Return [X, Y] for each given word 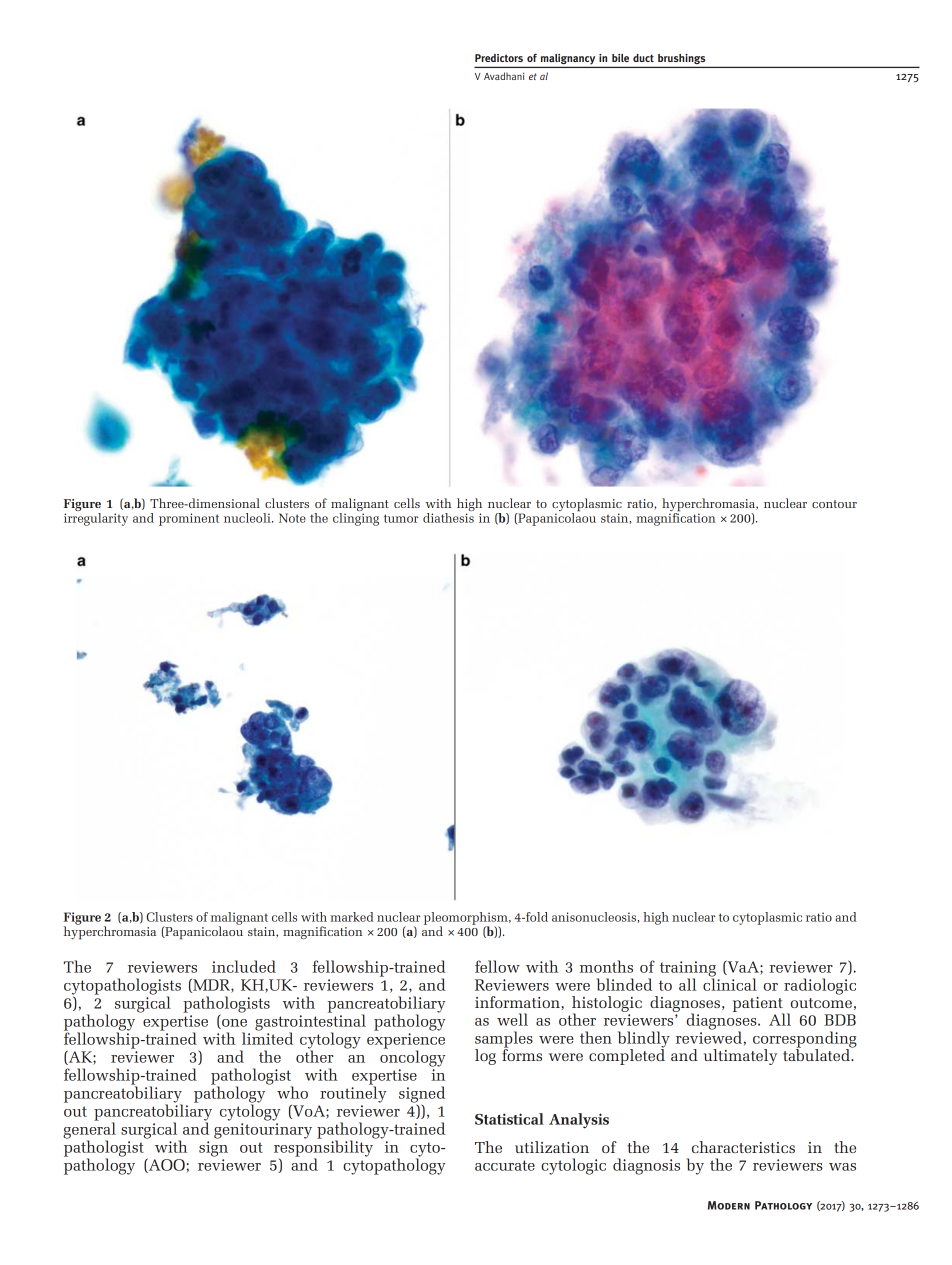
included [244, 966]
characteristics [743, 1147]
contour [834, 504]
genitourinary [263, 1131]
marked [352, 917]
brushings [681, 59]
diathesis [448, 518]
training [688, 970]
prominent [189, 519]
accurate [505, 1165]
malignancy [568, 59]
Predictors [499, 58]
